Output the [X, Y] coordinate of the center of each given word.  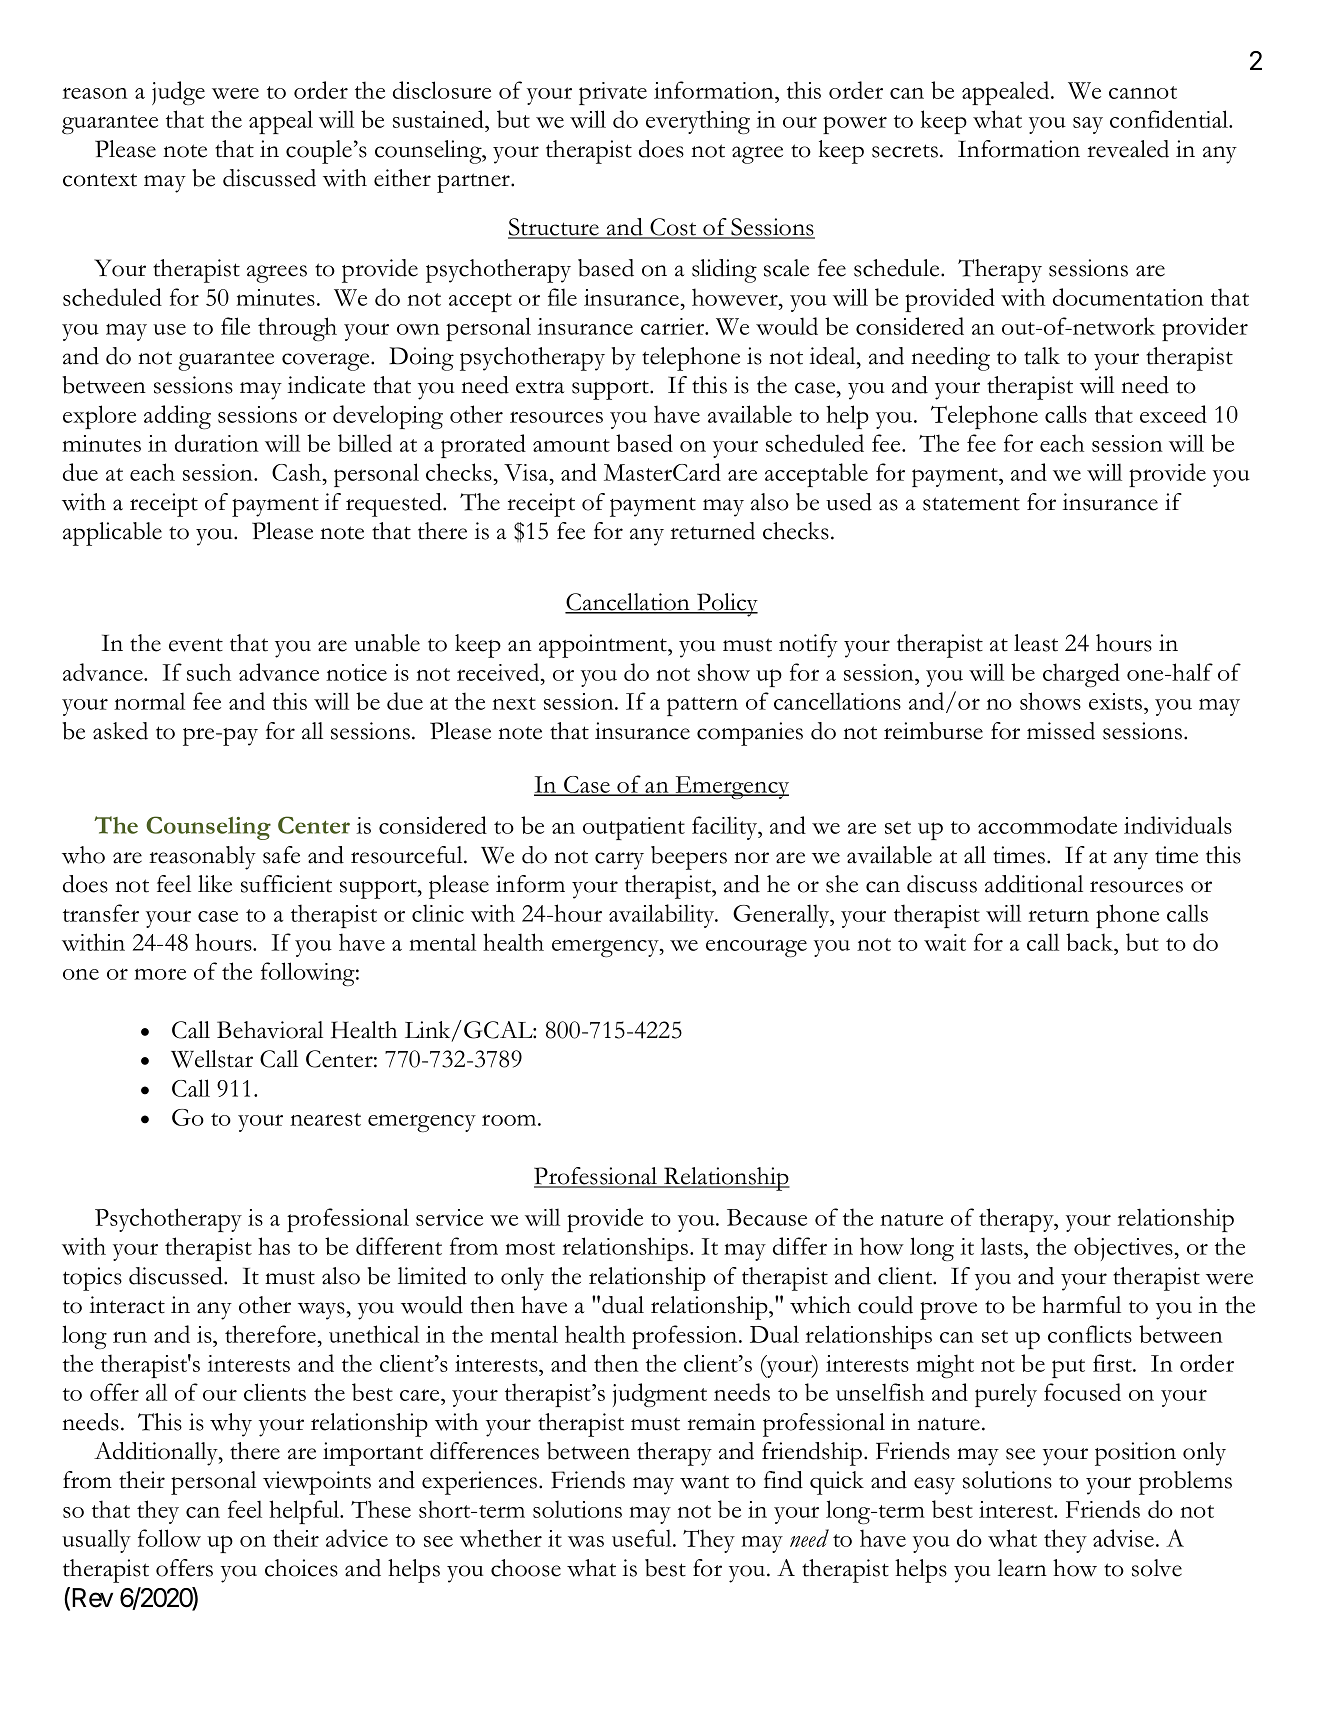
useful [643, 1538]
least [1036, 643]
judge [178, 93]
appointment [604, 646]
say [1088, 125]
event [196, 645]
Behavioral [270, 1030]
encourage [756, 948]
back [1090, 942]
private [613, 93]
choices [301, 1568]
